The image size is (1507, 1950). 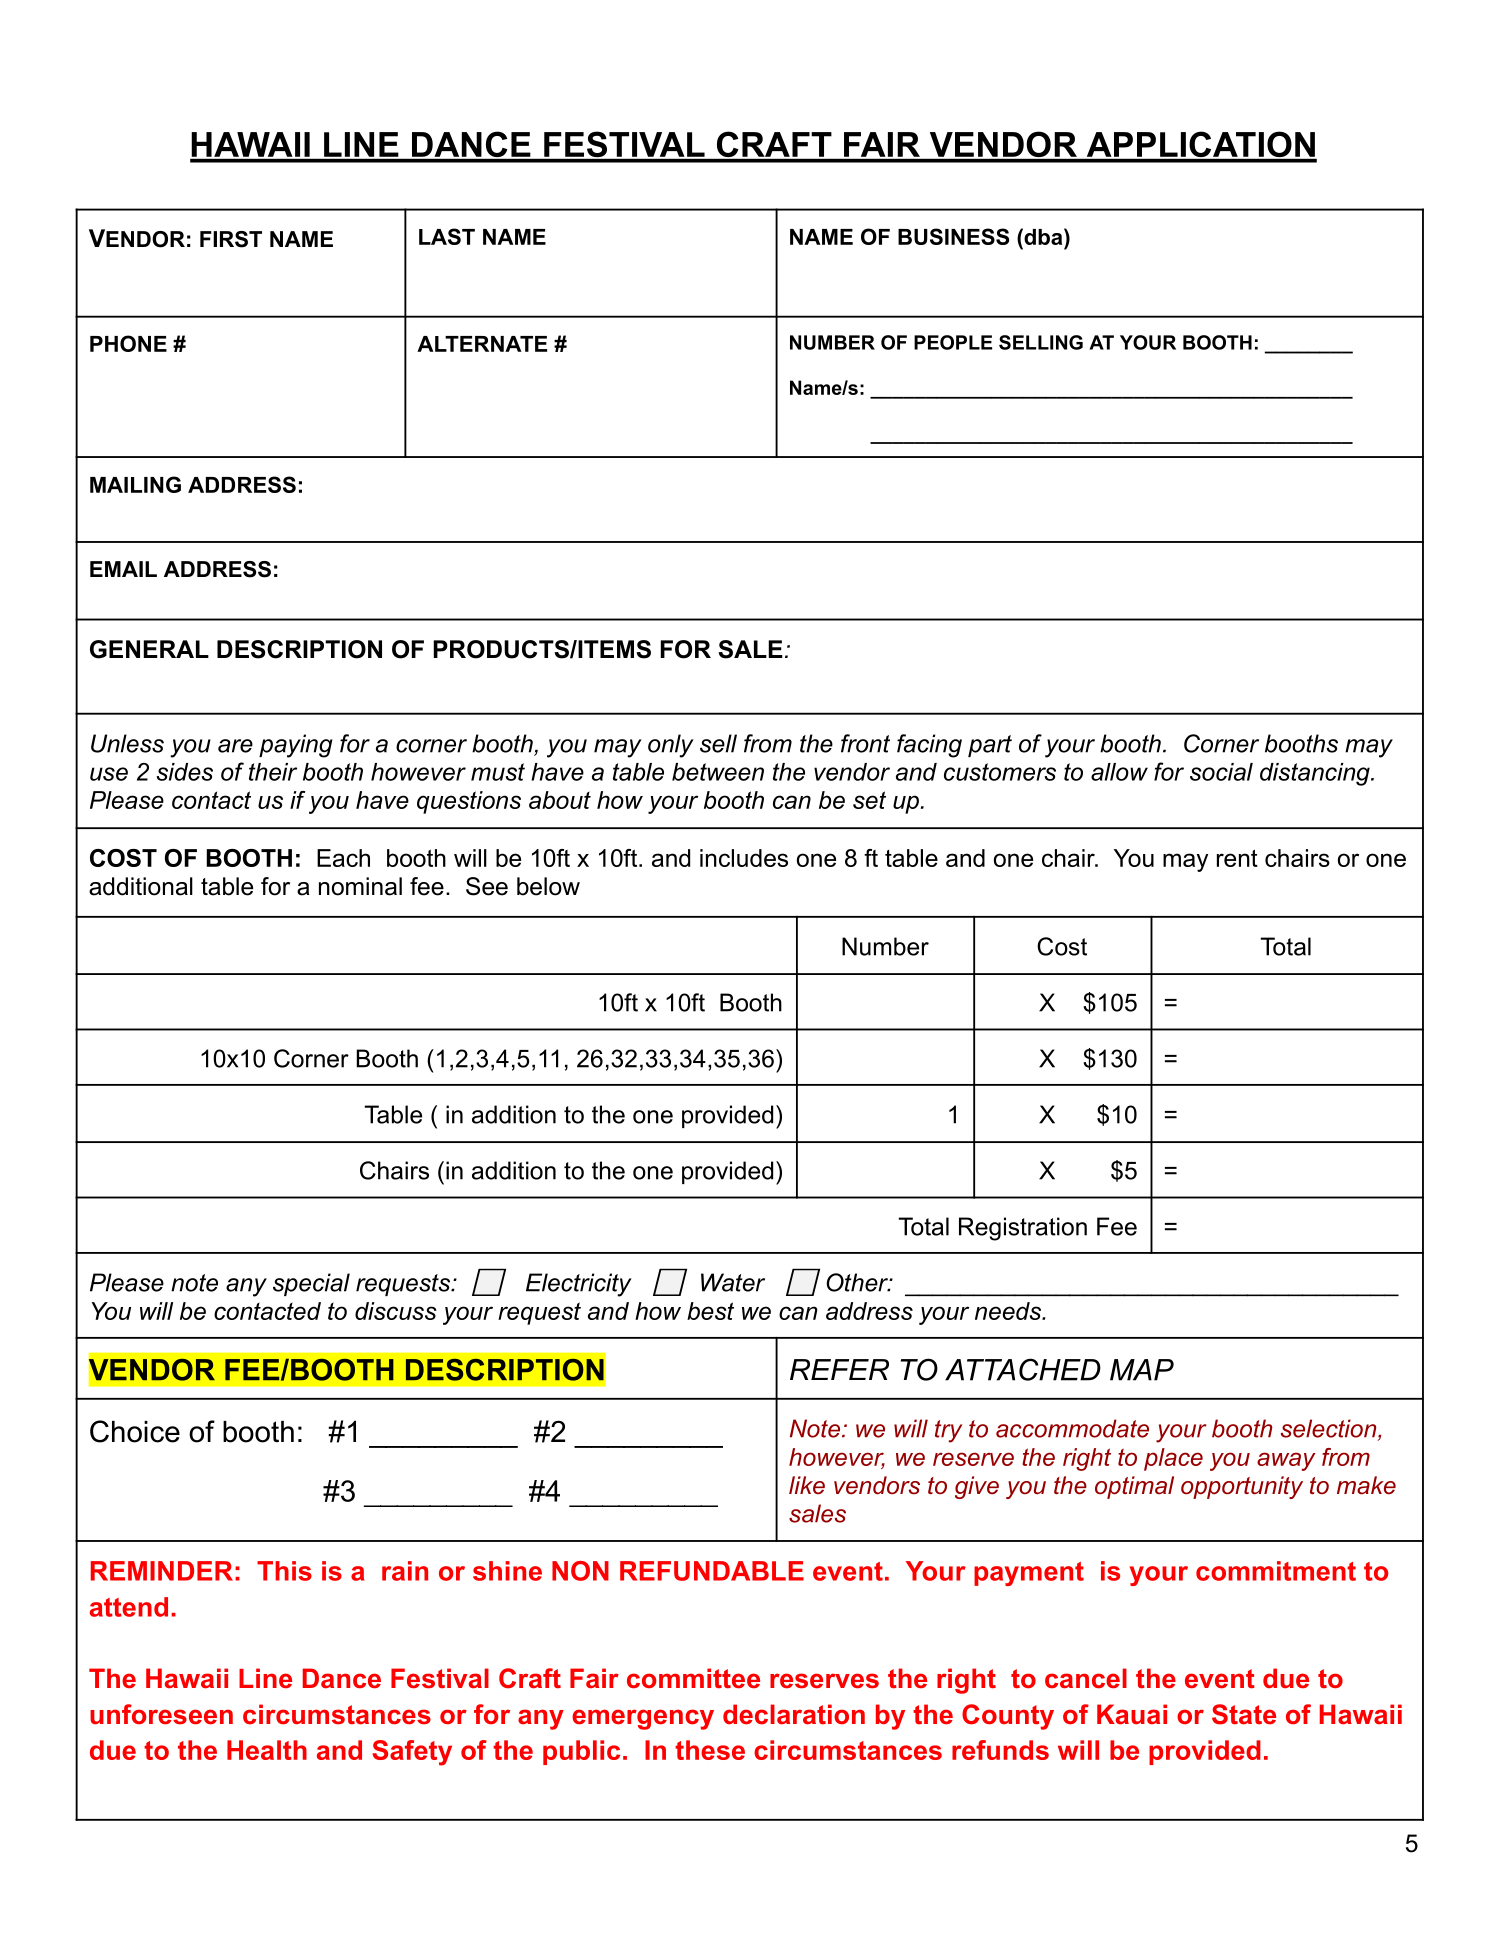 What do you see at coordinates (267, 1750) in the image?
I see `Health` at bounding box center [267, 1750].
